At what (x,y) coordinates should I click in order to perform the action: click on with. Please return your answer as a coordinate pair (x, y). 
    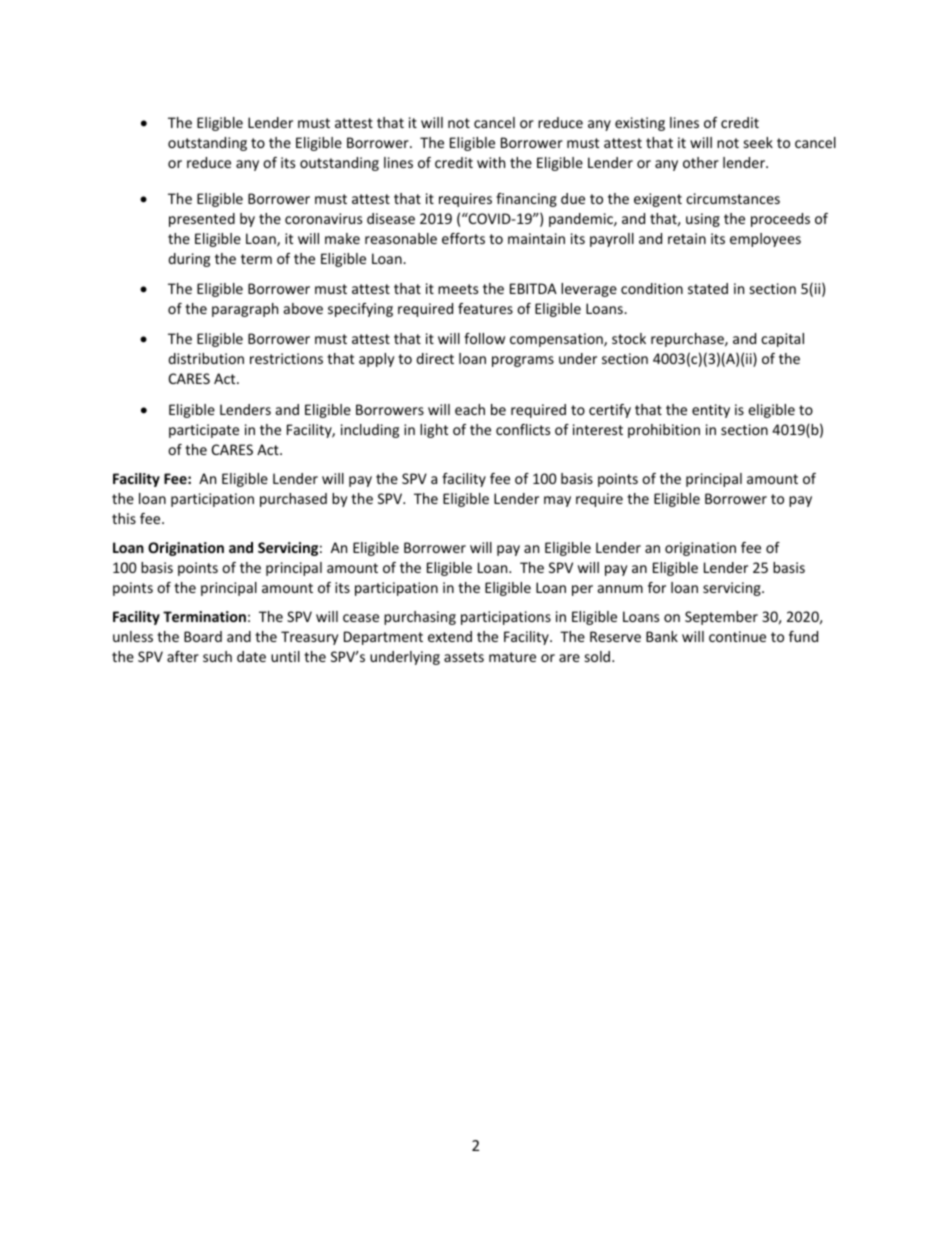
    Looking at the image, I should click on (491, 162).
